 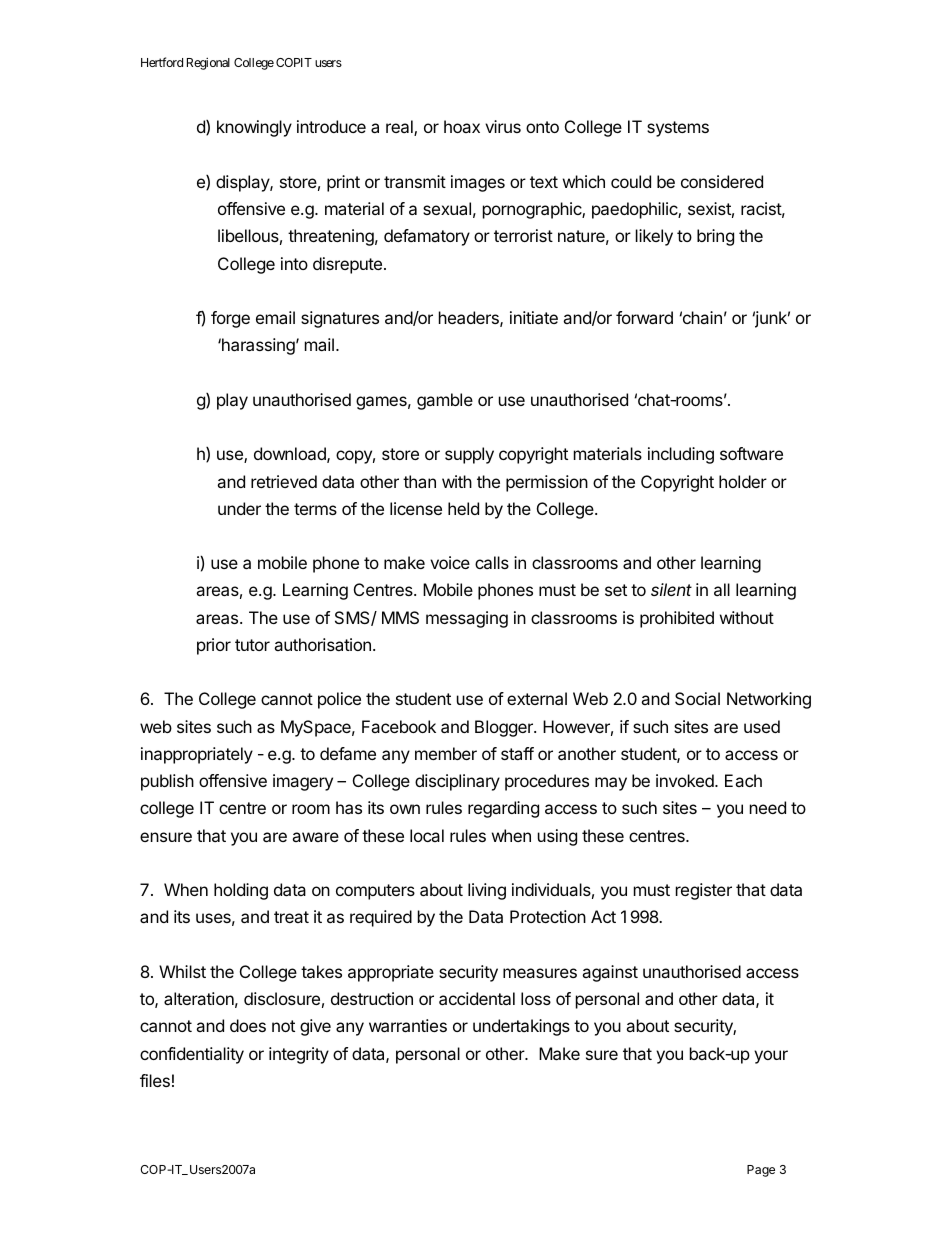 I want to click on prior, so click(x=214, y=646).
